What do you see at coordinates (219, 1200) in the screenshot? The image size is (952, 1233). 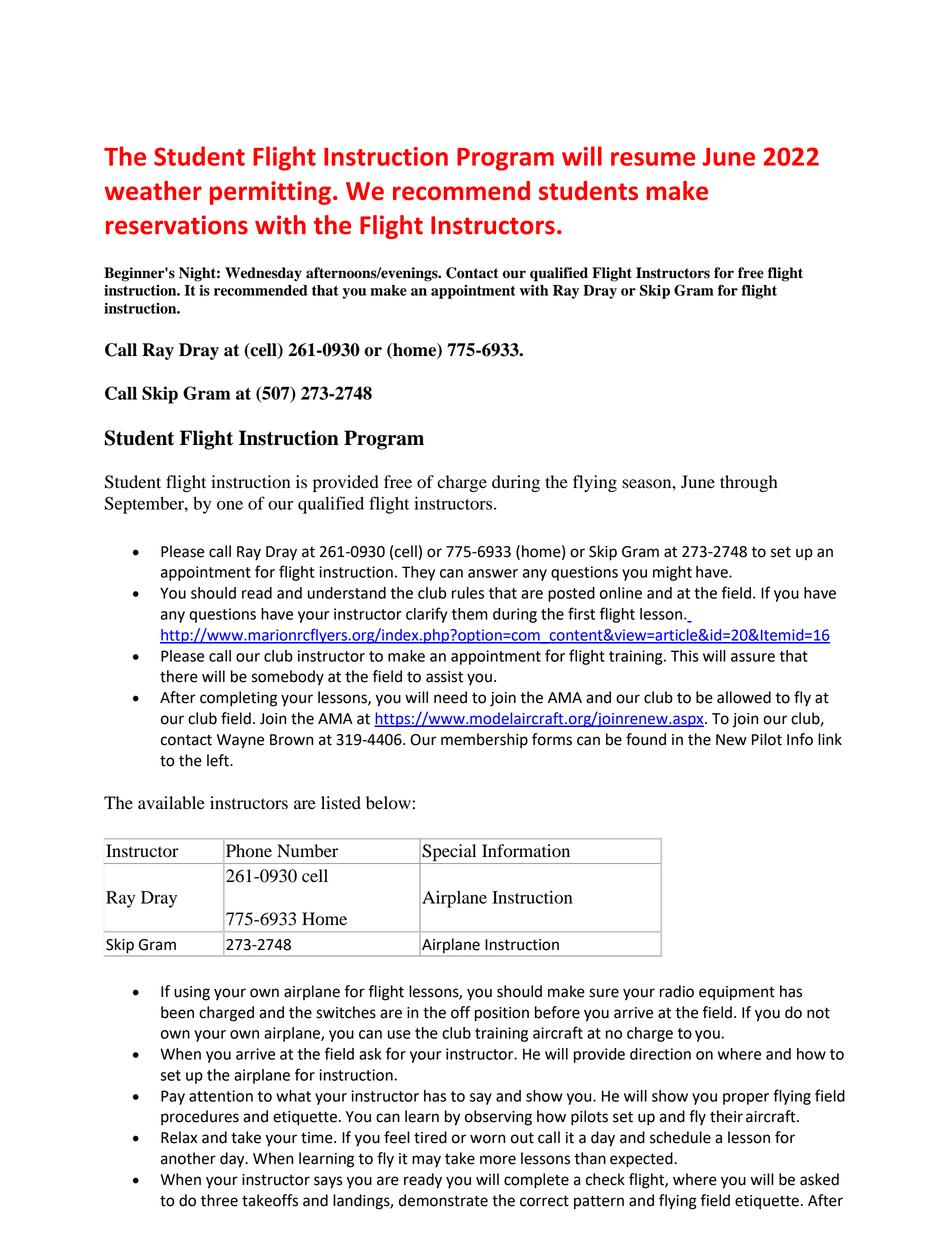 I see `three` at bounding box center [219, 1200].
